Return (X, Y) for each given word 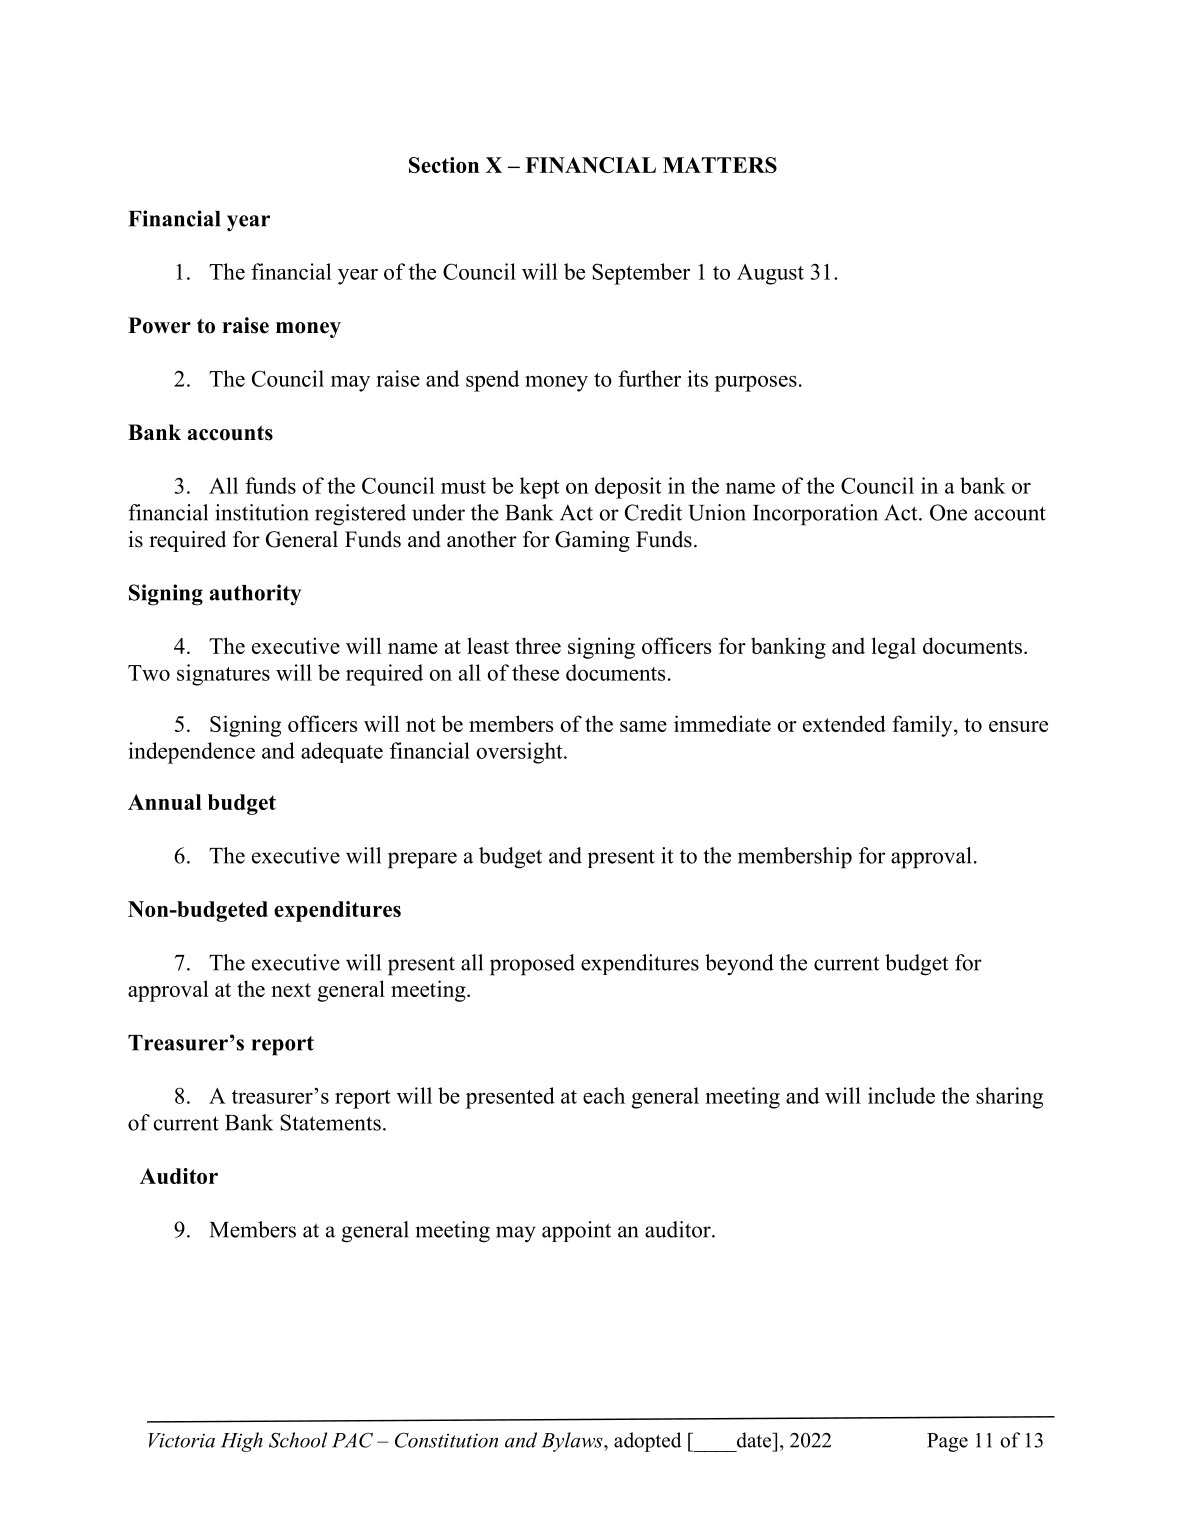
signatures (223, 675)
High (242, 1442)
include (901, 1095)
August (770, 274)
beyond (739, 965)
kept (540, 488)
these (535, 672)
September (641, 274)
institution (262, 512)
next (291, 990)
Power (159, 325)
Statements (330, 1122)
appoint (576, 1231)
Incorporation (815, 515)
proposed (532, 965)
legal (894, 648)
